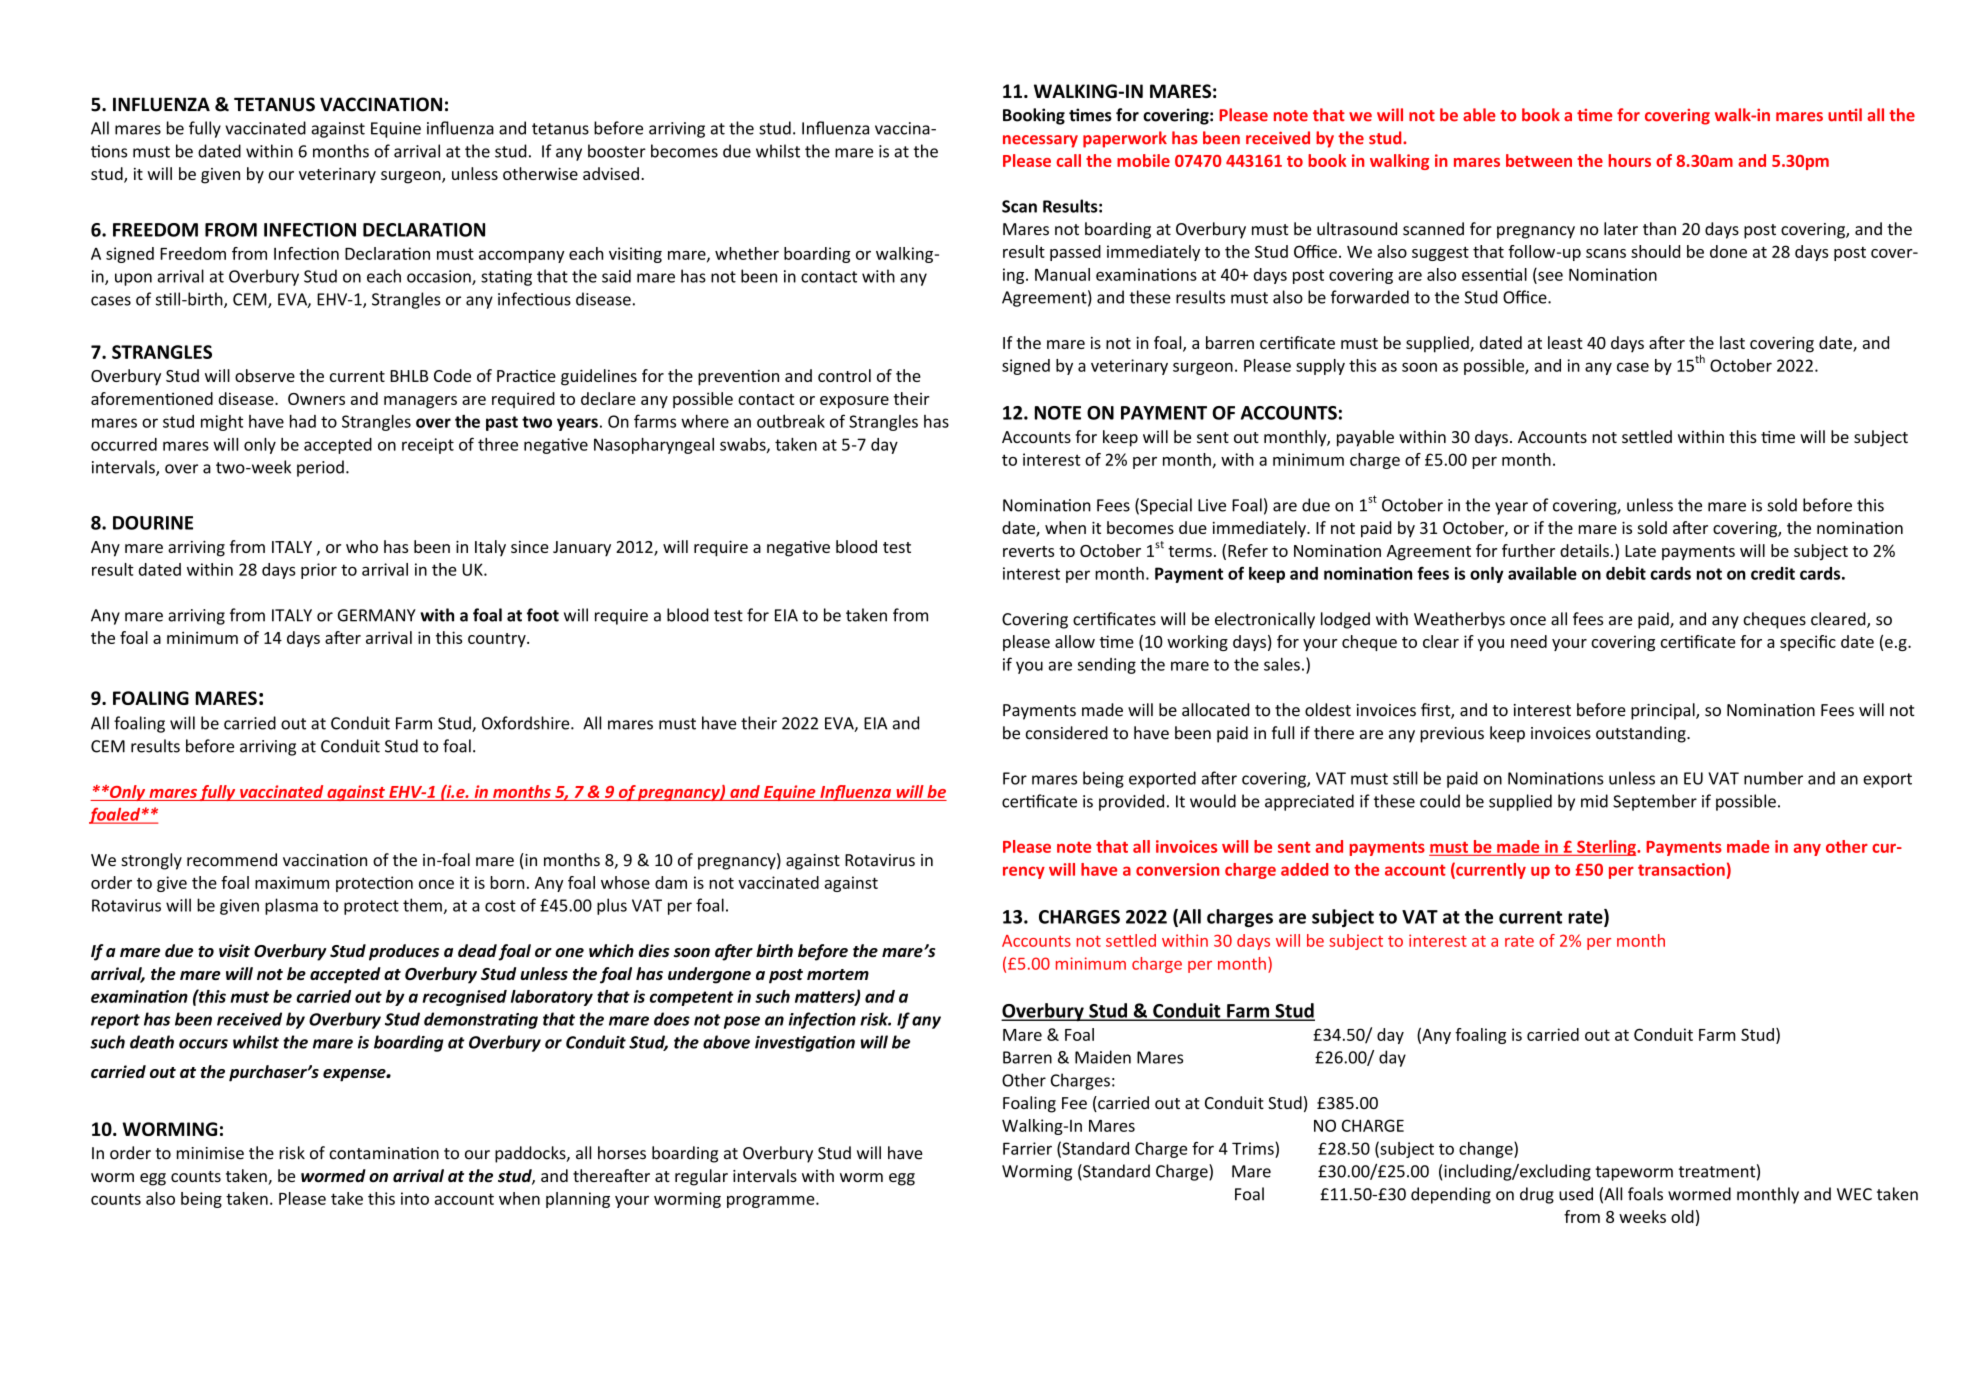  I want to click on considered, so click(1067, 733).
